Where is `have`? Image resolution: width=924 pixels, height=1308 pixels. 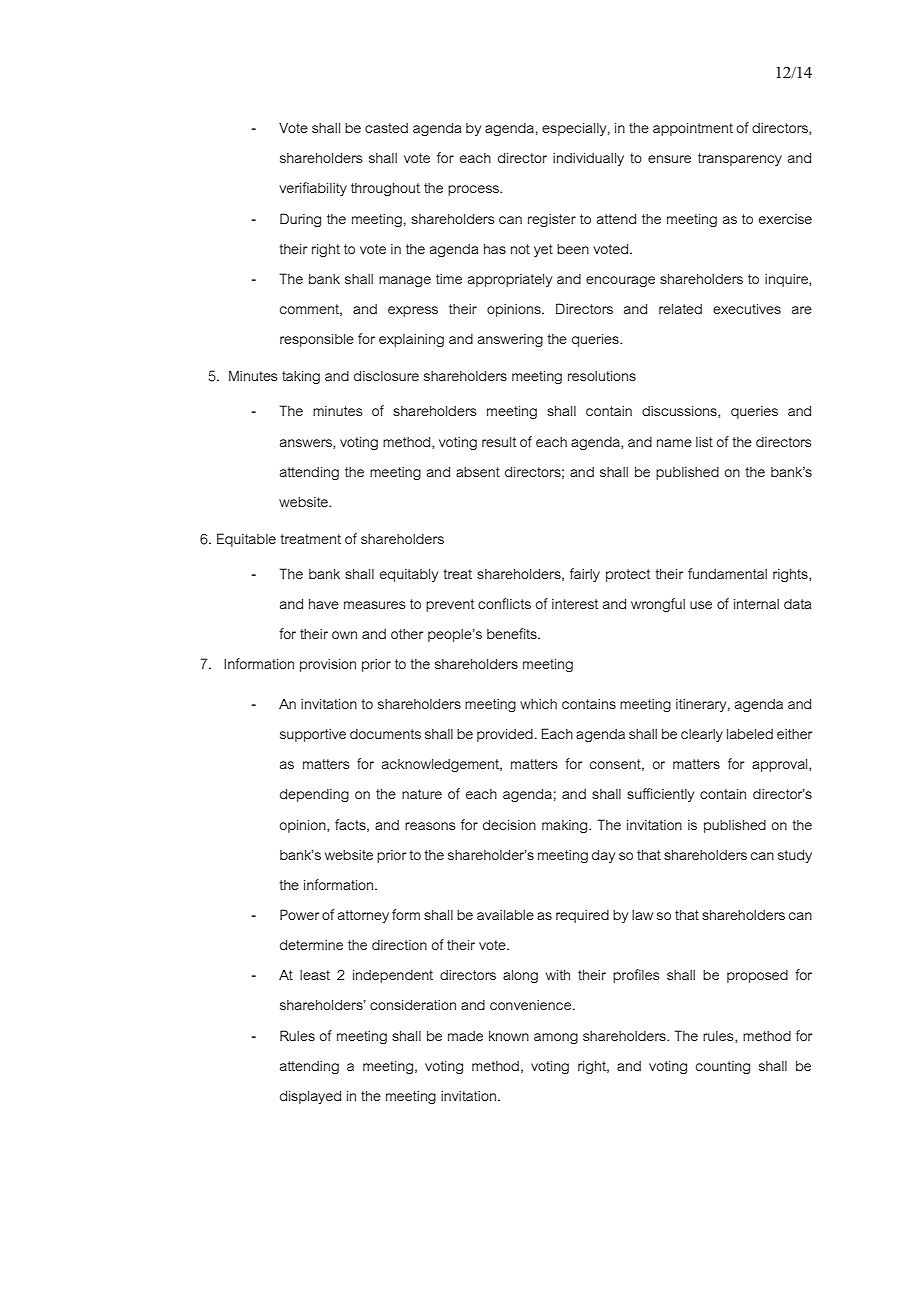 have is located at coordinates (324, 604).
